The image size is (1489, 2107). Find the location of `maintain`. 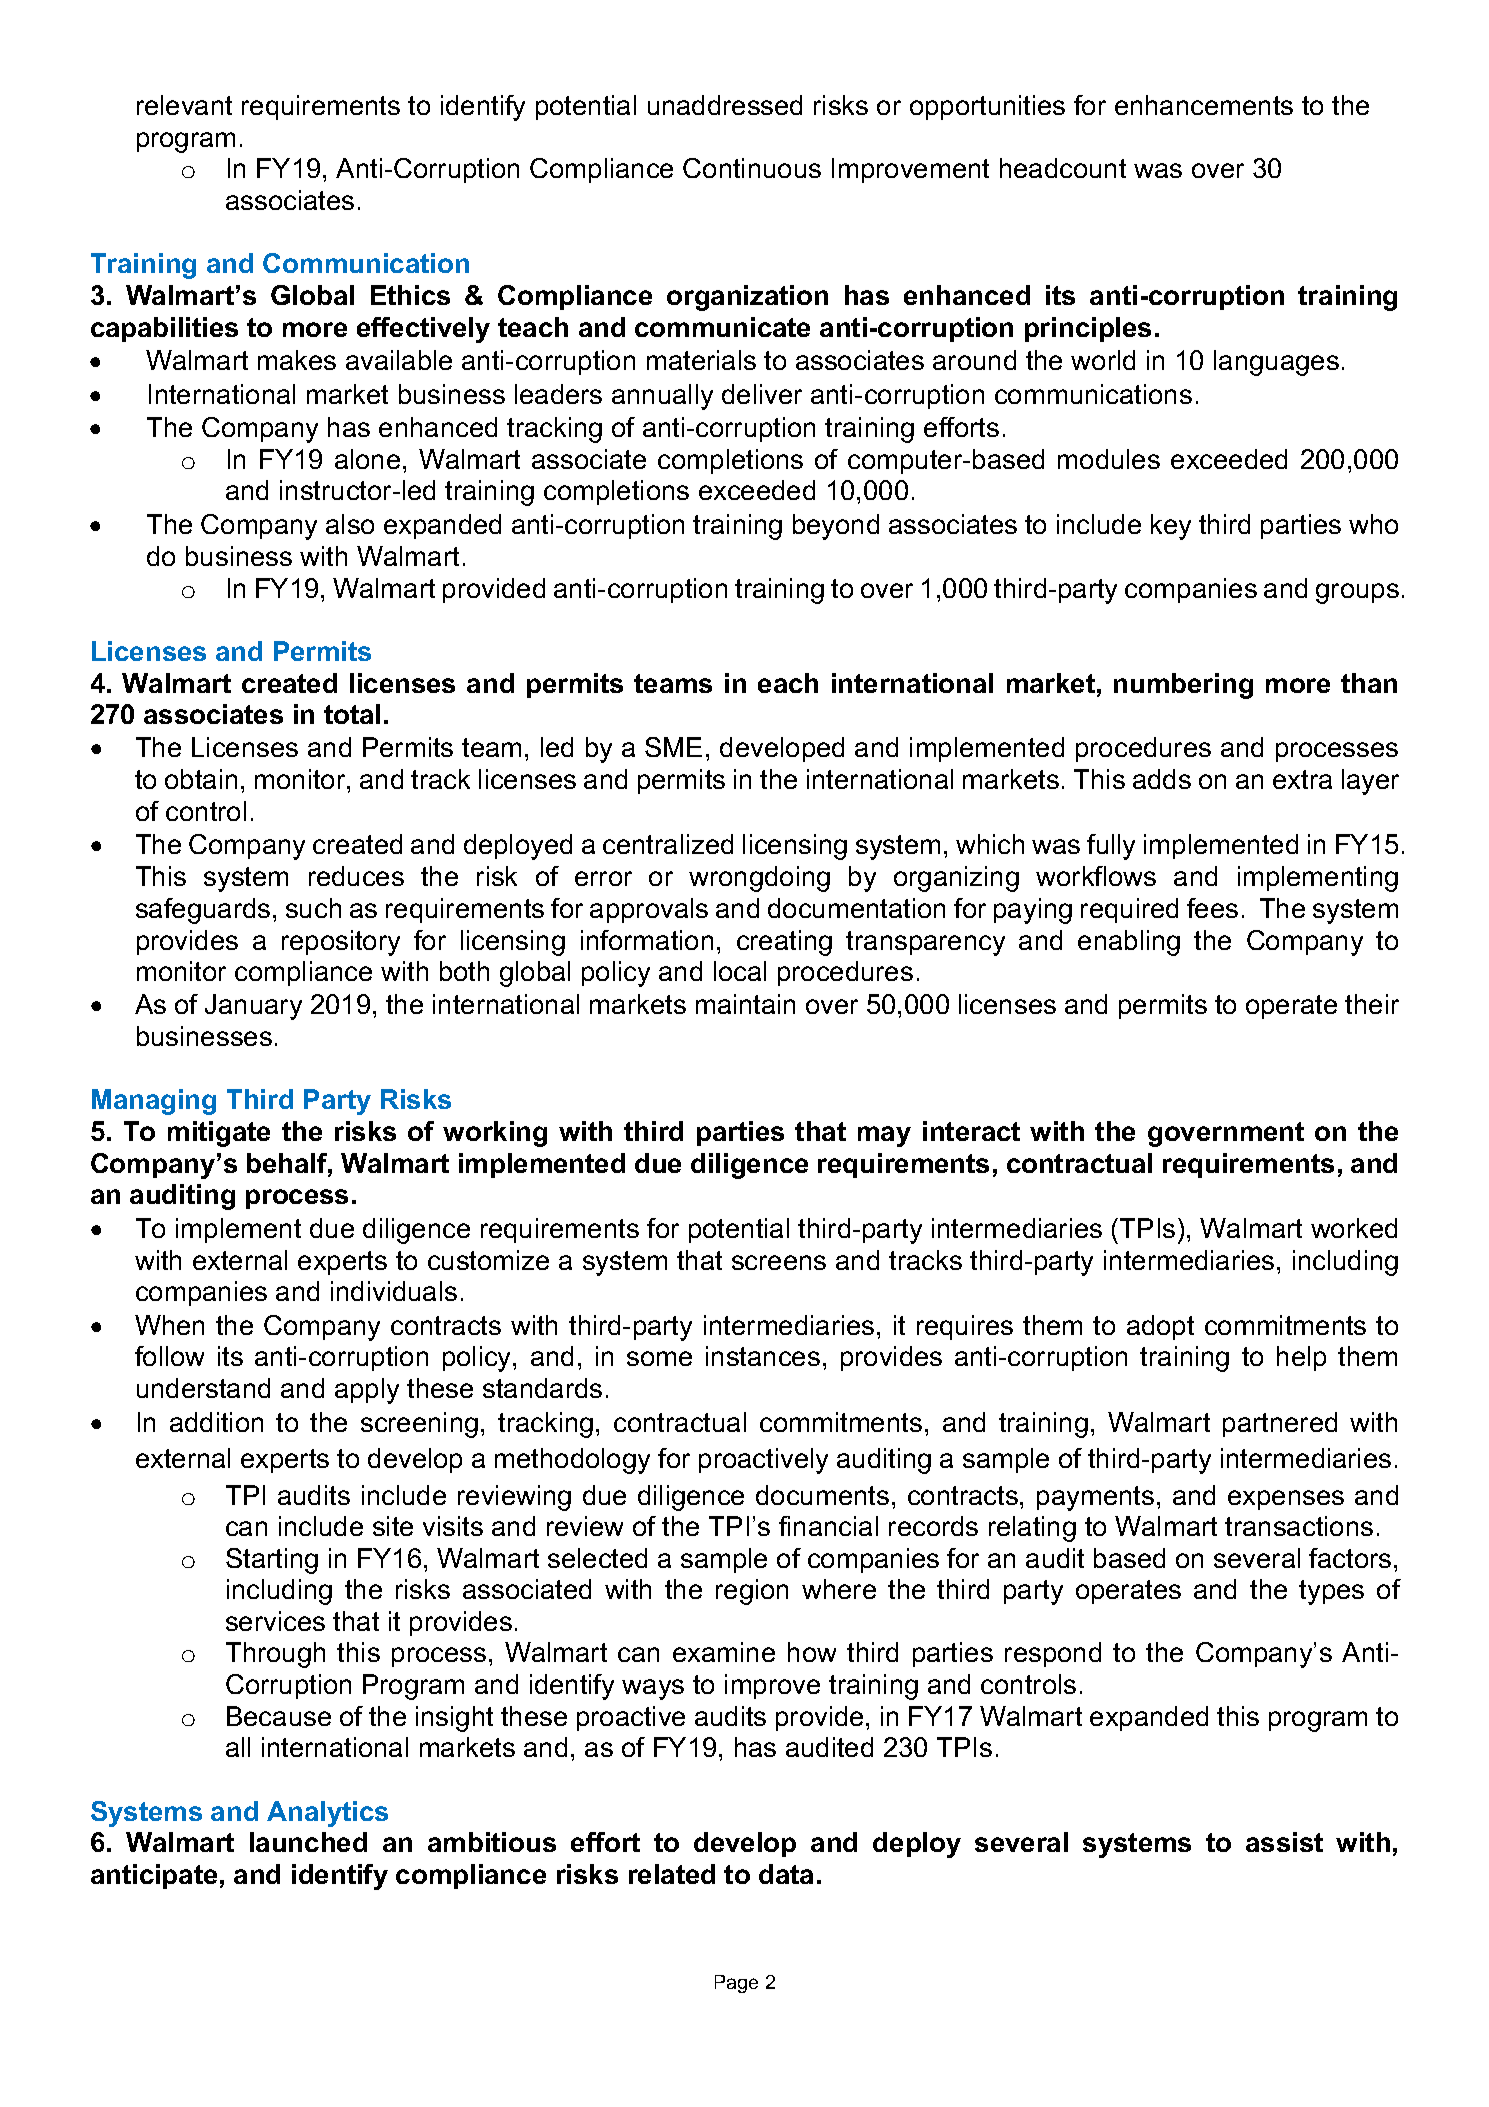

maintain is located at coordinates (745, 1004).
